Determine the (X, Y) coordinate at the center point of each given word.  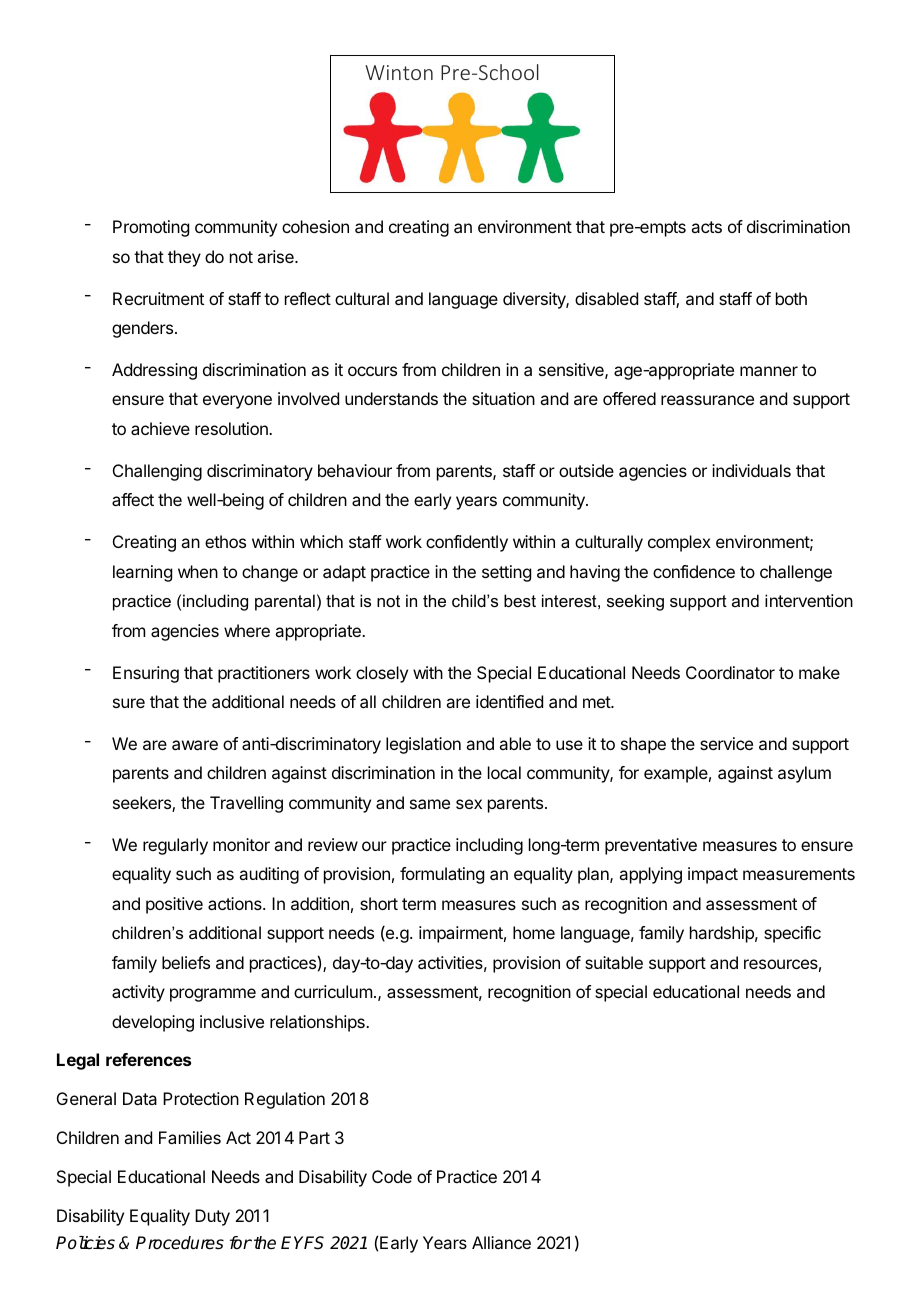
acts (706, 227)
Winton (399, 72)
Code (392, 1176)
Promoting (151, 228)
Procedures (180, 1243)
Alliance (501, 1242)
